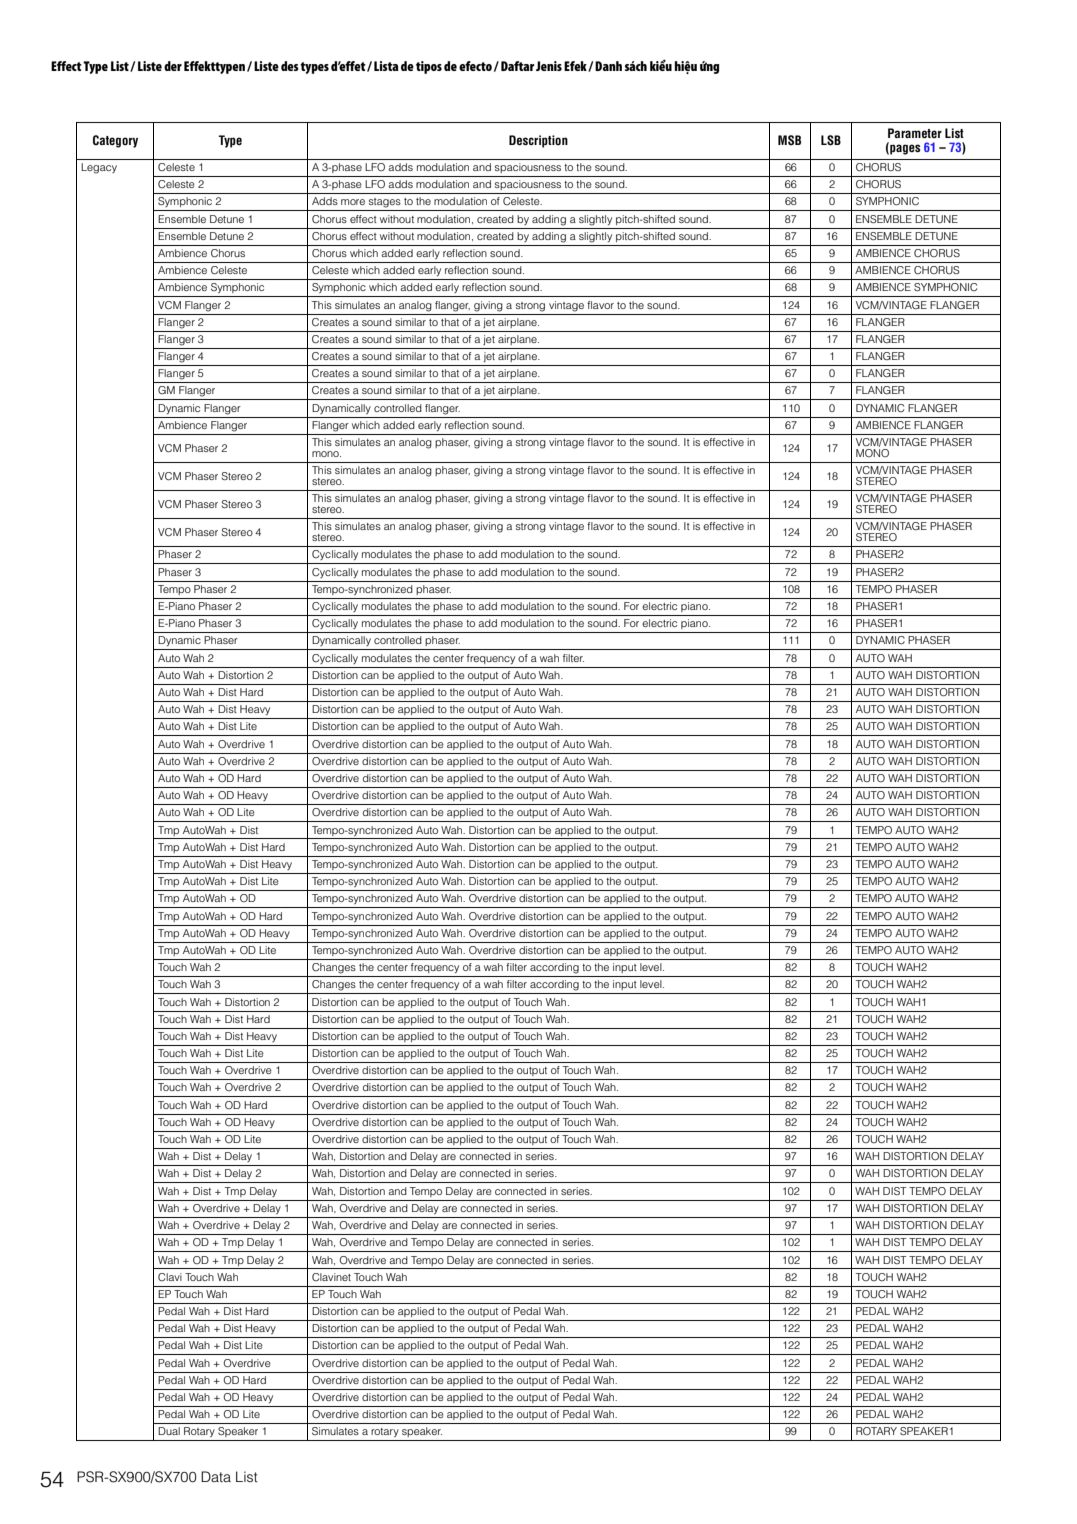 This document has width=1077, height=1524. I want to click on LSB, so click(831, 140).
